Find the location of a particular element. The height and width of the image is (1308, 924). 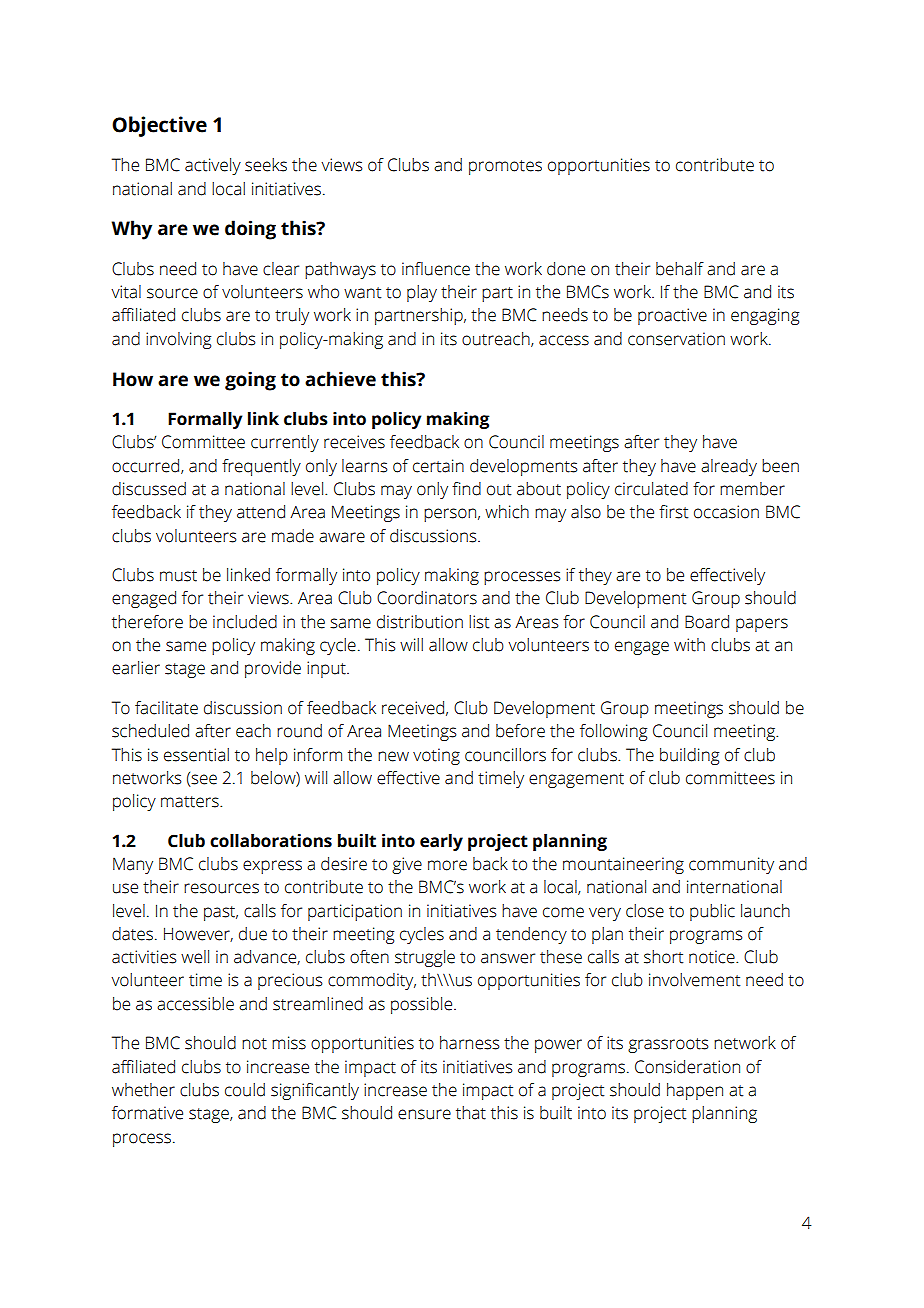

voting is located at coordinates (436, 756).
